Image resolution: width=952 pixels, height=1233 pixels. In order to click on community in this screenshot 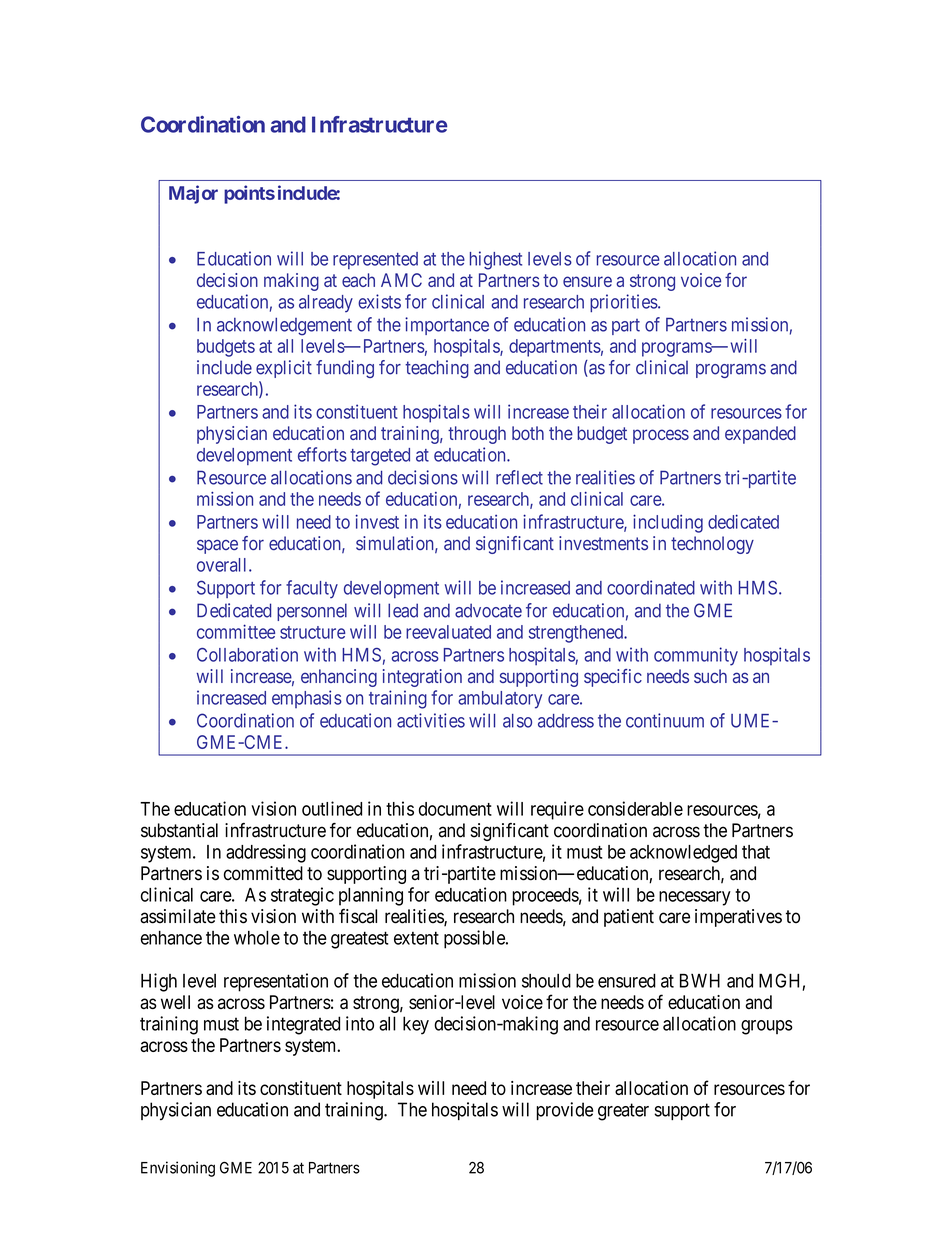, I will do `click(696, 656)`.
